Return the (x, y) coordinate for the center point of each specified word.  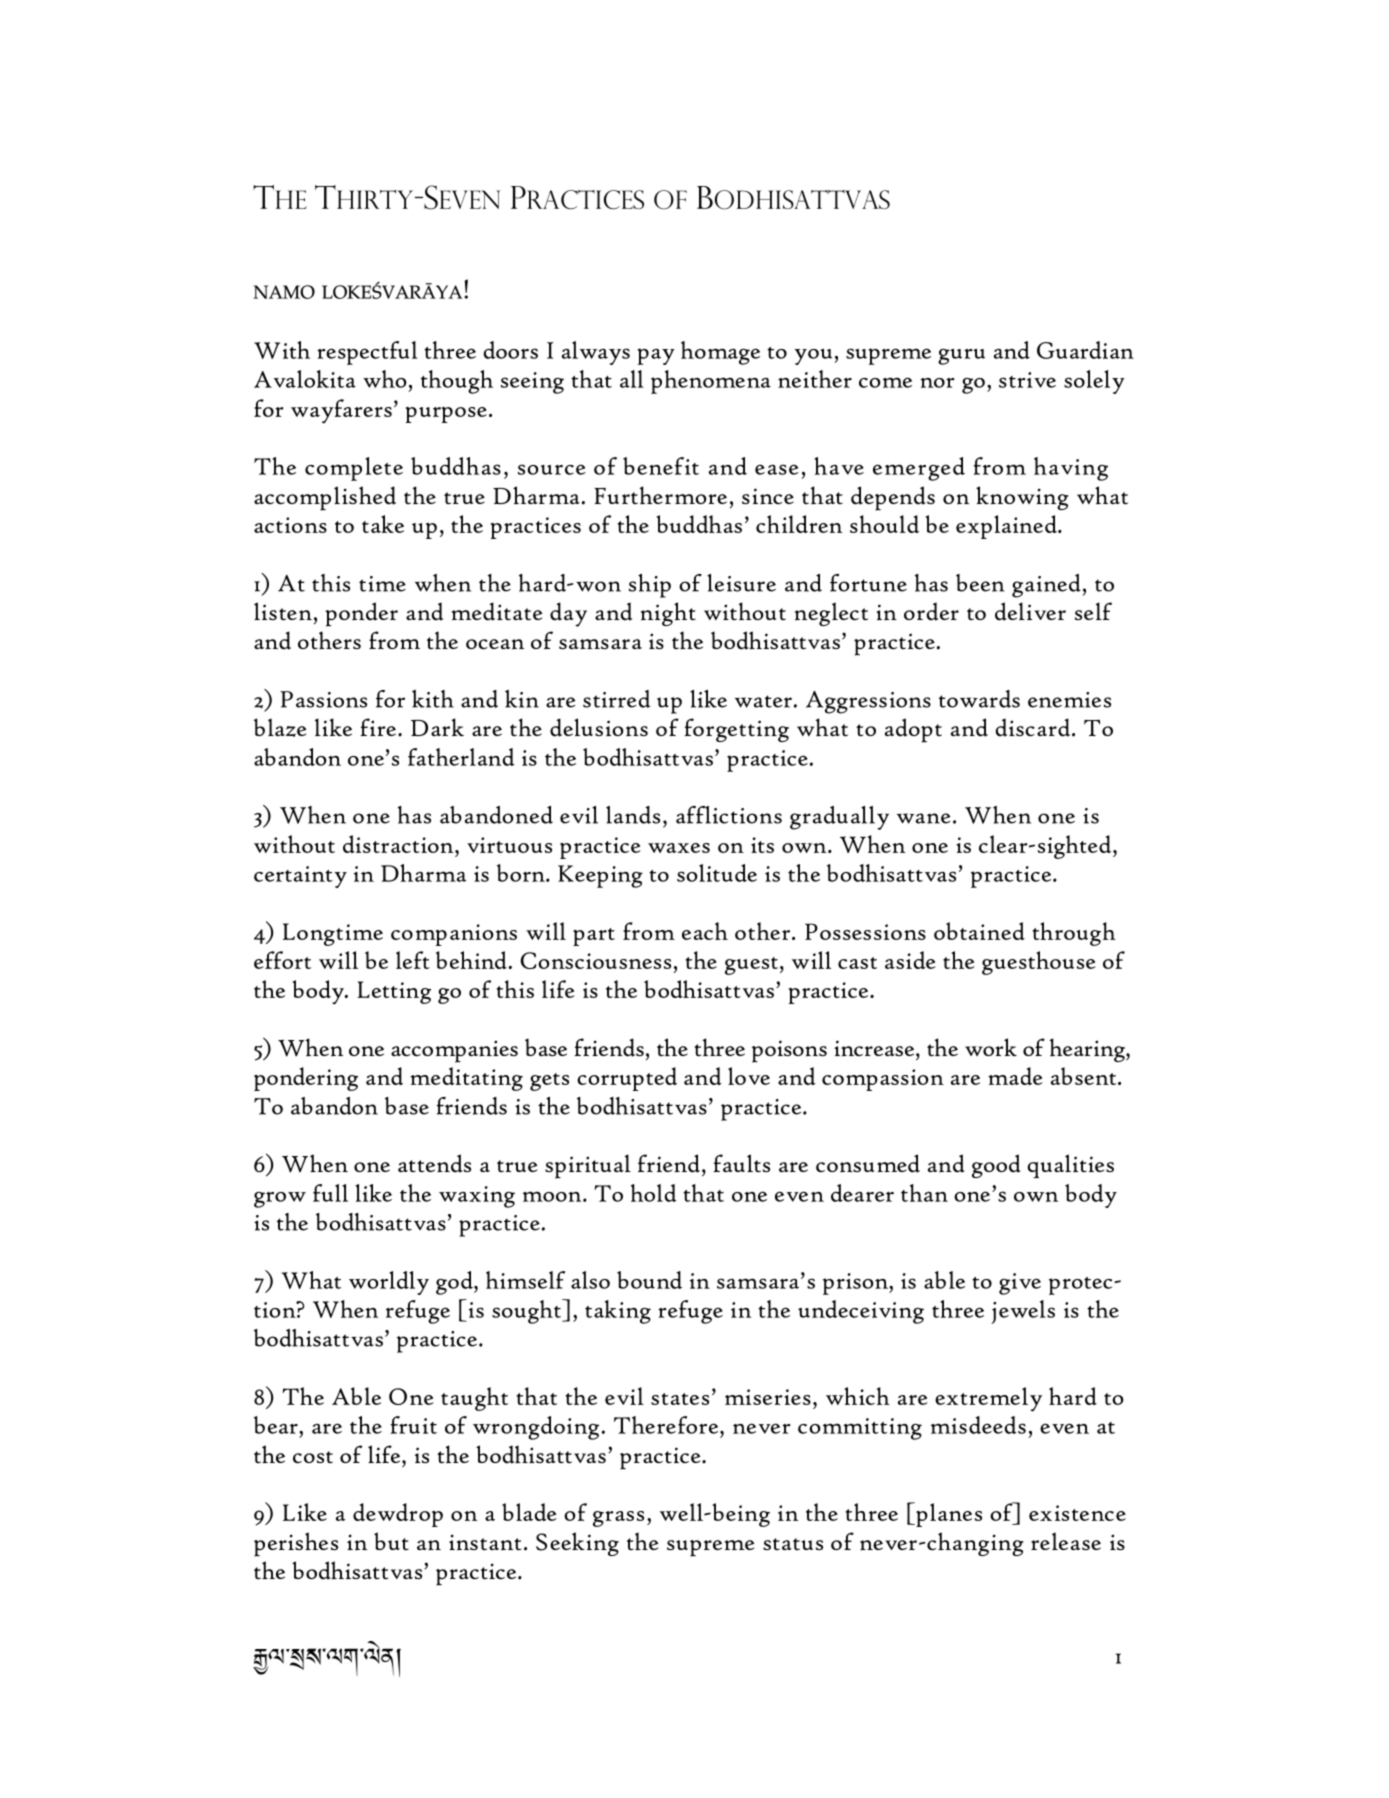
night (668, 614)
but (391, 1541)
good (996, 1166)
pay (656, 356)
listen (283, 611)
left (413, 960)
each (705, 931)
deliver (1030, 611)
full (330, 1193)
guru (961, 357)
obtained (979, 931)
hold (654, 1193)
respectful (367, 353)
